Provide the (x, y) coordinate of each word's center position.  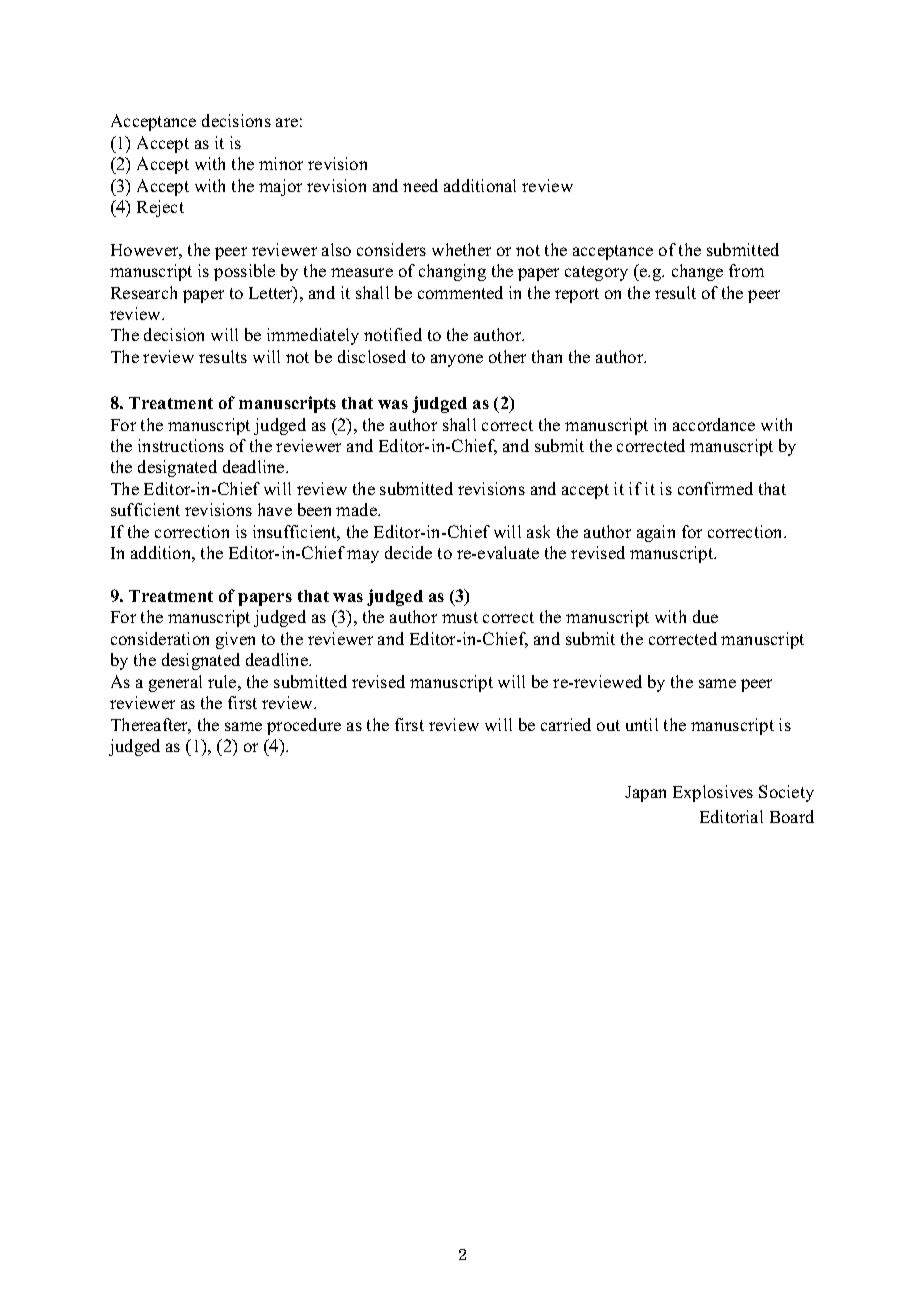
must (460, 617)
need (420, 185)
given (235, 640)
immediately (313, 336)
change (697, 272)
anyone (457, 360)
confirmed (715, 488)
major (280, 187)
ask (538, 531)
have (275, 509)
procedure (304, 726)
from (746, 270)
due (705, 616)
